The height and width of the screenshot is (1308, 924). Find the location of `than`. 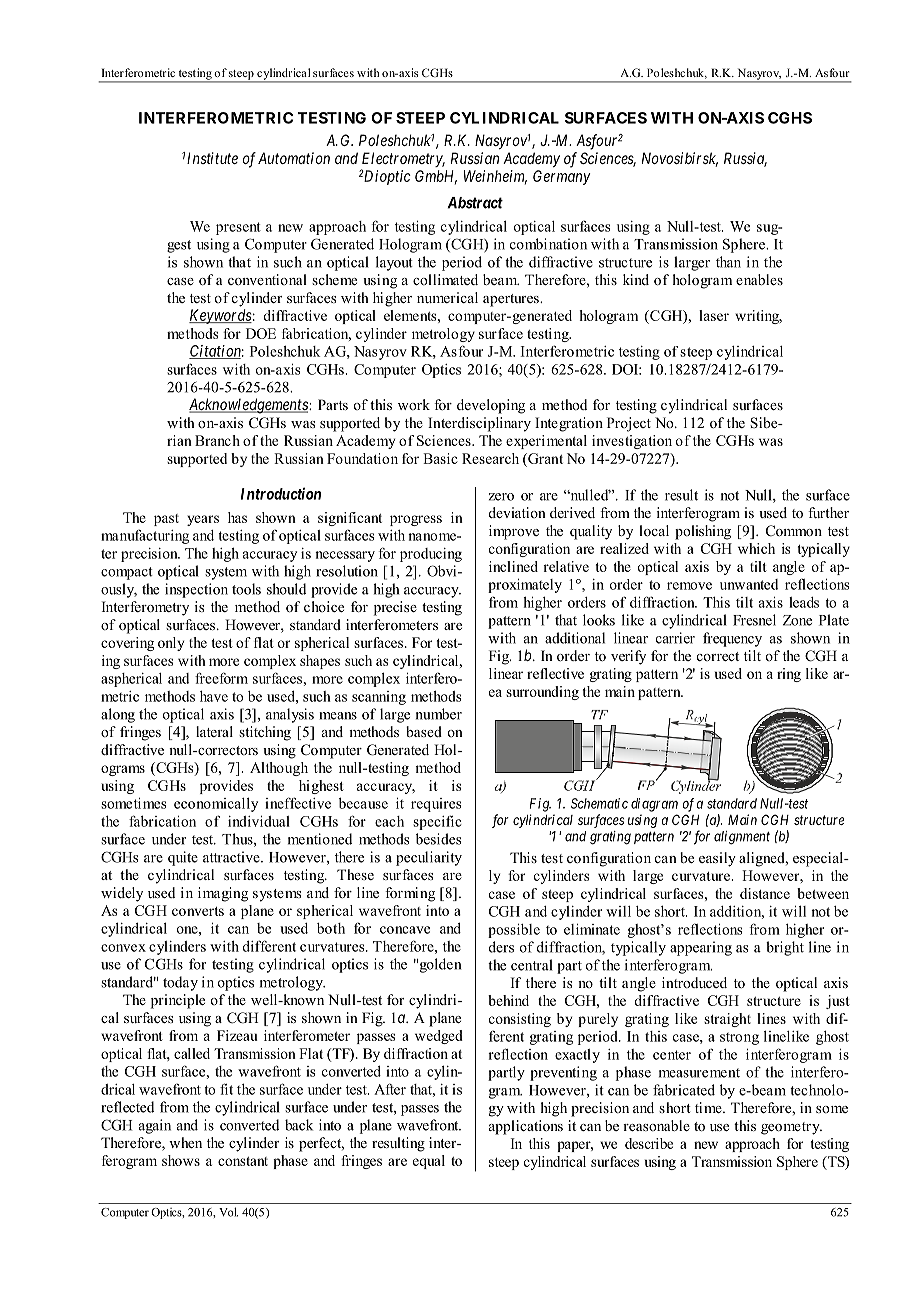

than is located at coordinates (728, 262).
